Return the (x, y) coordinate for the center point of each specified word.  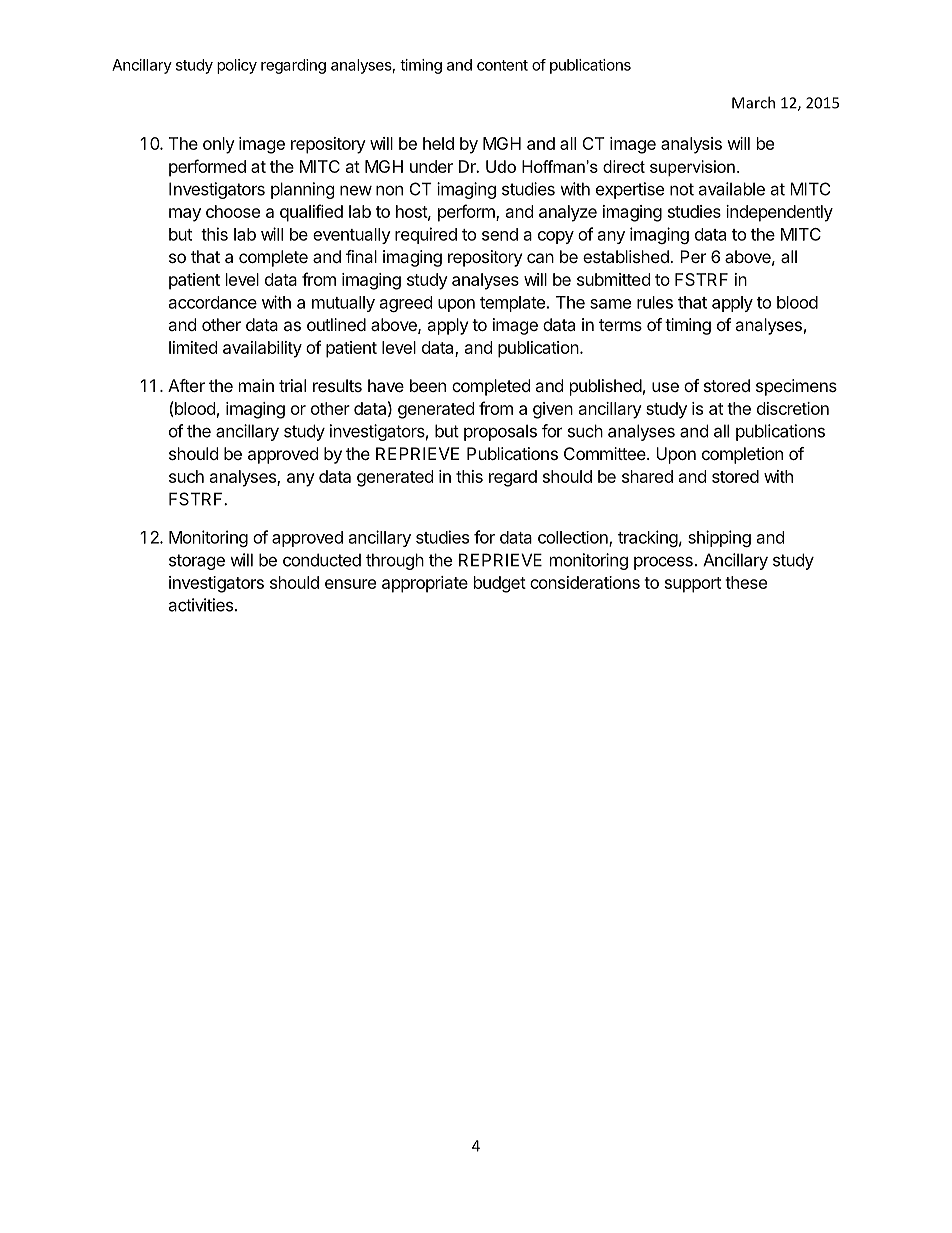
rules (655, 302)
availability (262, 349)
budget (500, 584)
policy (237, 66)
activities (200, 605)
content (502, 65)
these (746, 582)
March (753, 102)
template (512, 304)
